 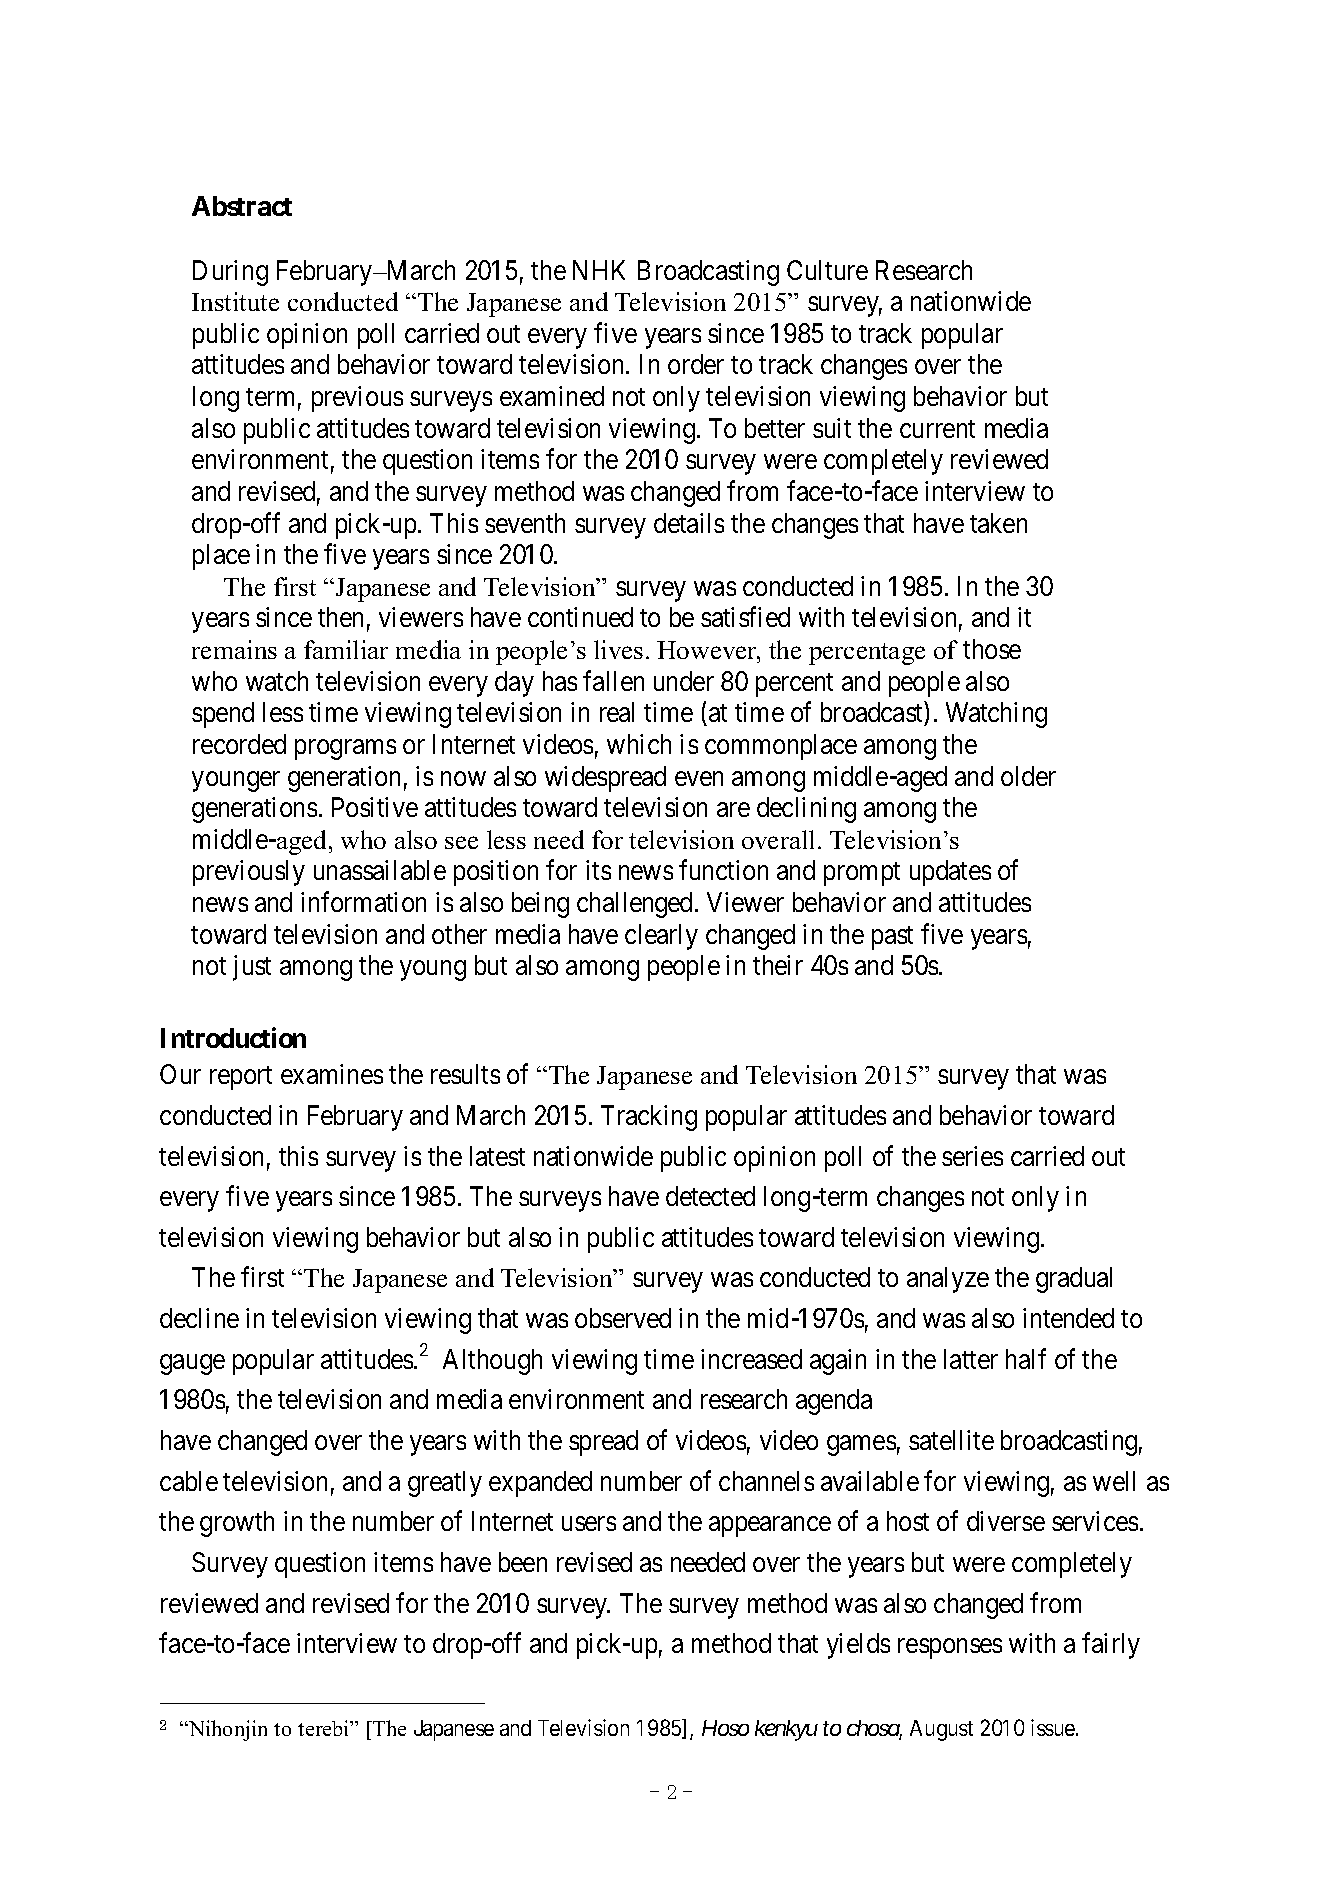 What do you see at coordinates (239, 744) in the screenshot?
I see `recorded` at bounding box center [239, 744].
